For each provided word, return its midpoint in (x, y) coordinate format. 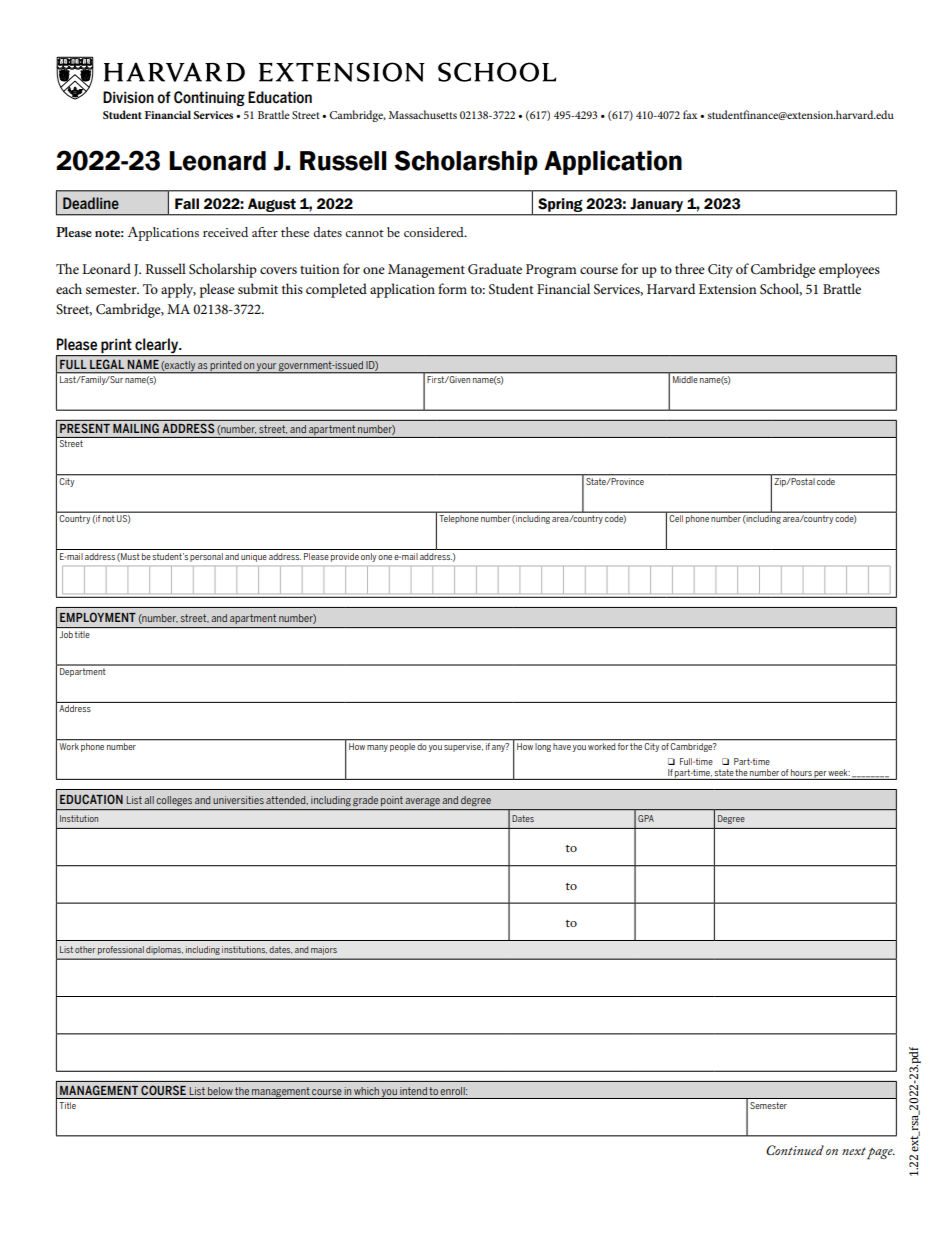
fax (690, 114)
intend (413, 1091)
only (368, 557)
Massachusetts (423, 114)
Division (128, 97)
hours (801, 772)
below (220, 1091)
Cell (676, 518)
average (423, 802)
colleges (174, 801)
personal (206, 557)
